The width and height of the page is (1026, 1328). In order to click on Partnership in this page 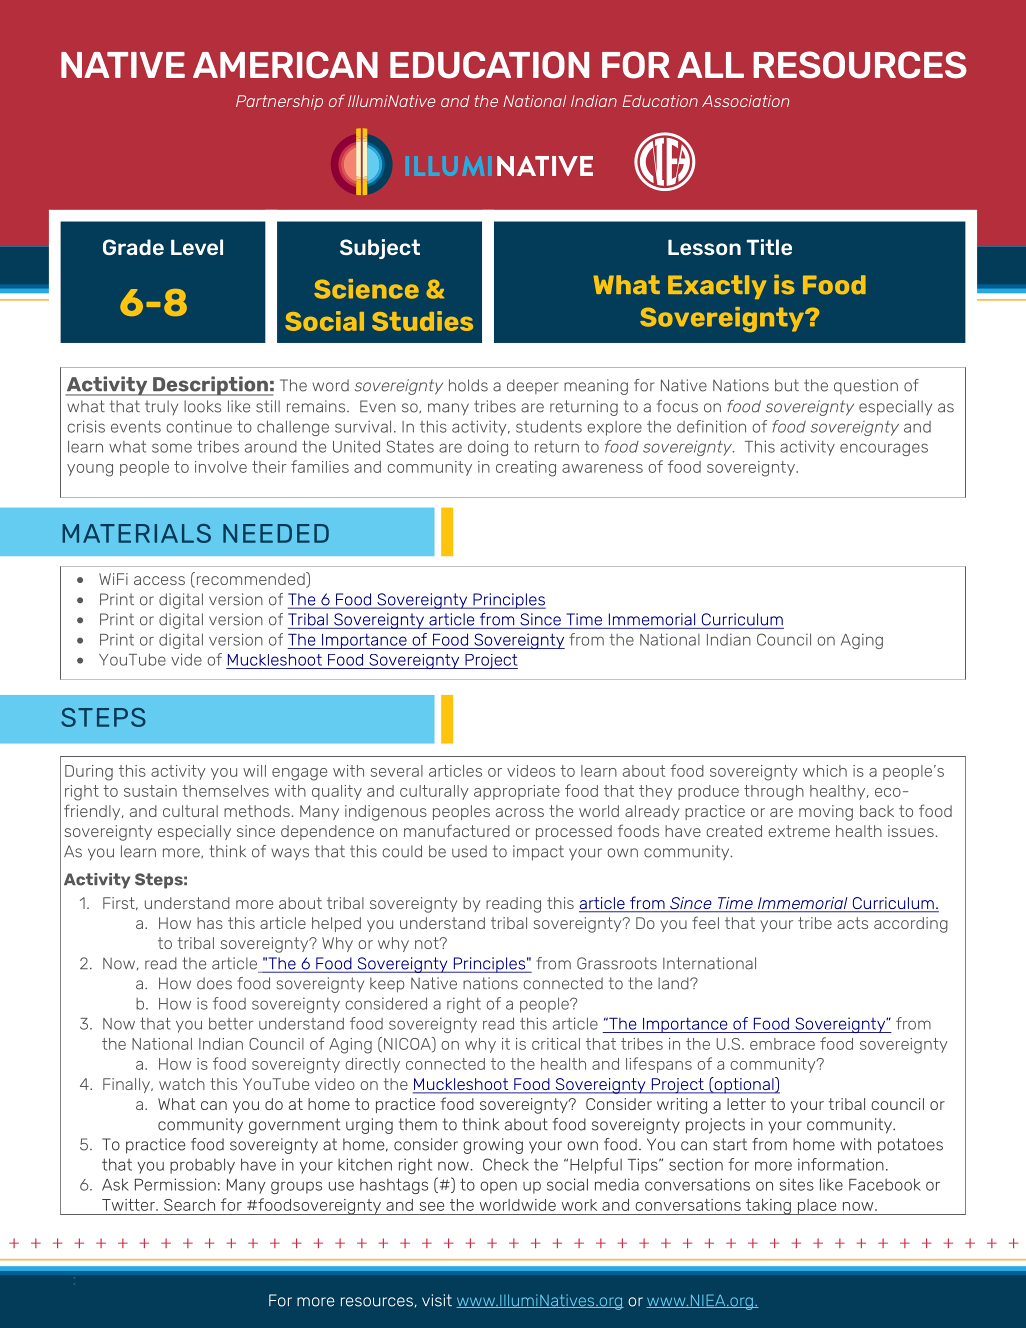, I will do `click(279, 102)`.
